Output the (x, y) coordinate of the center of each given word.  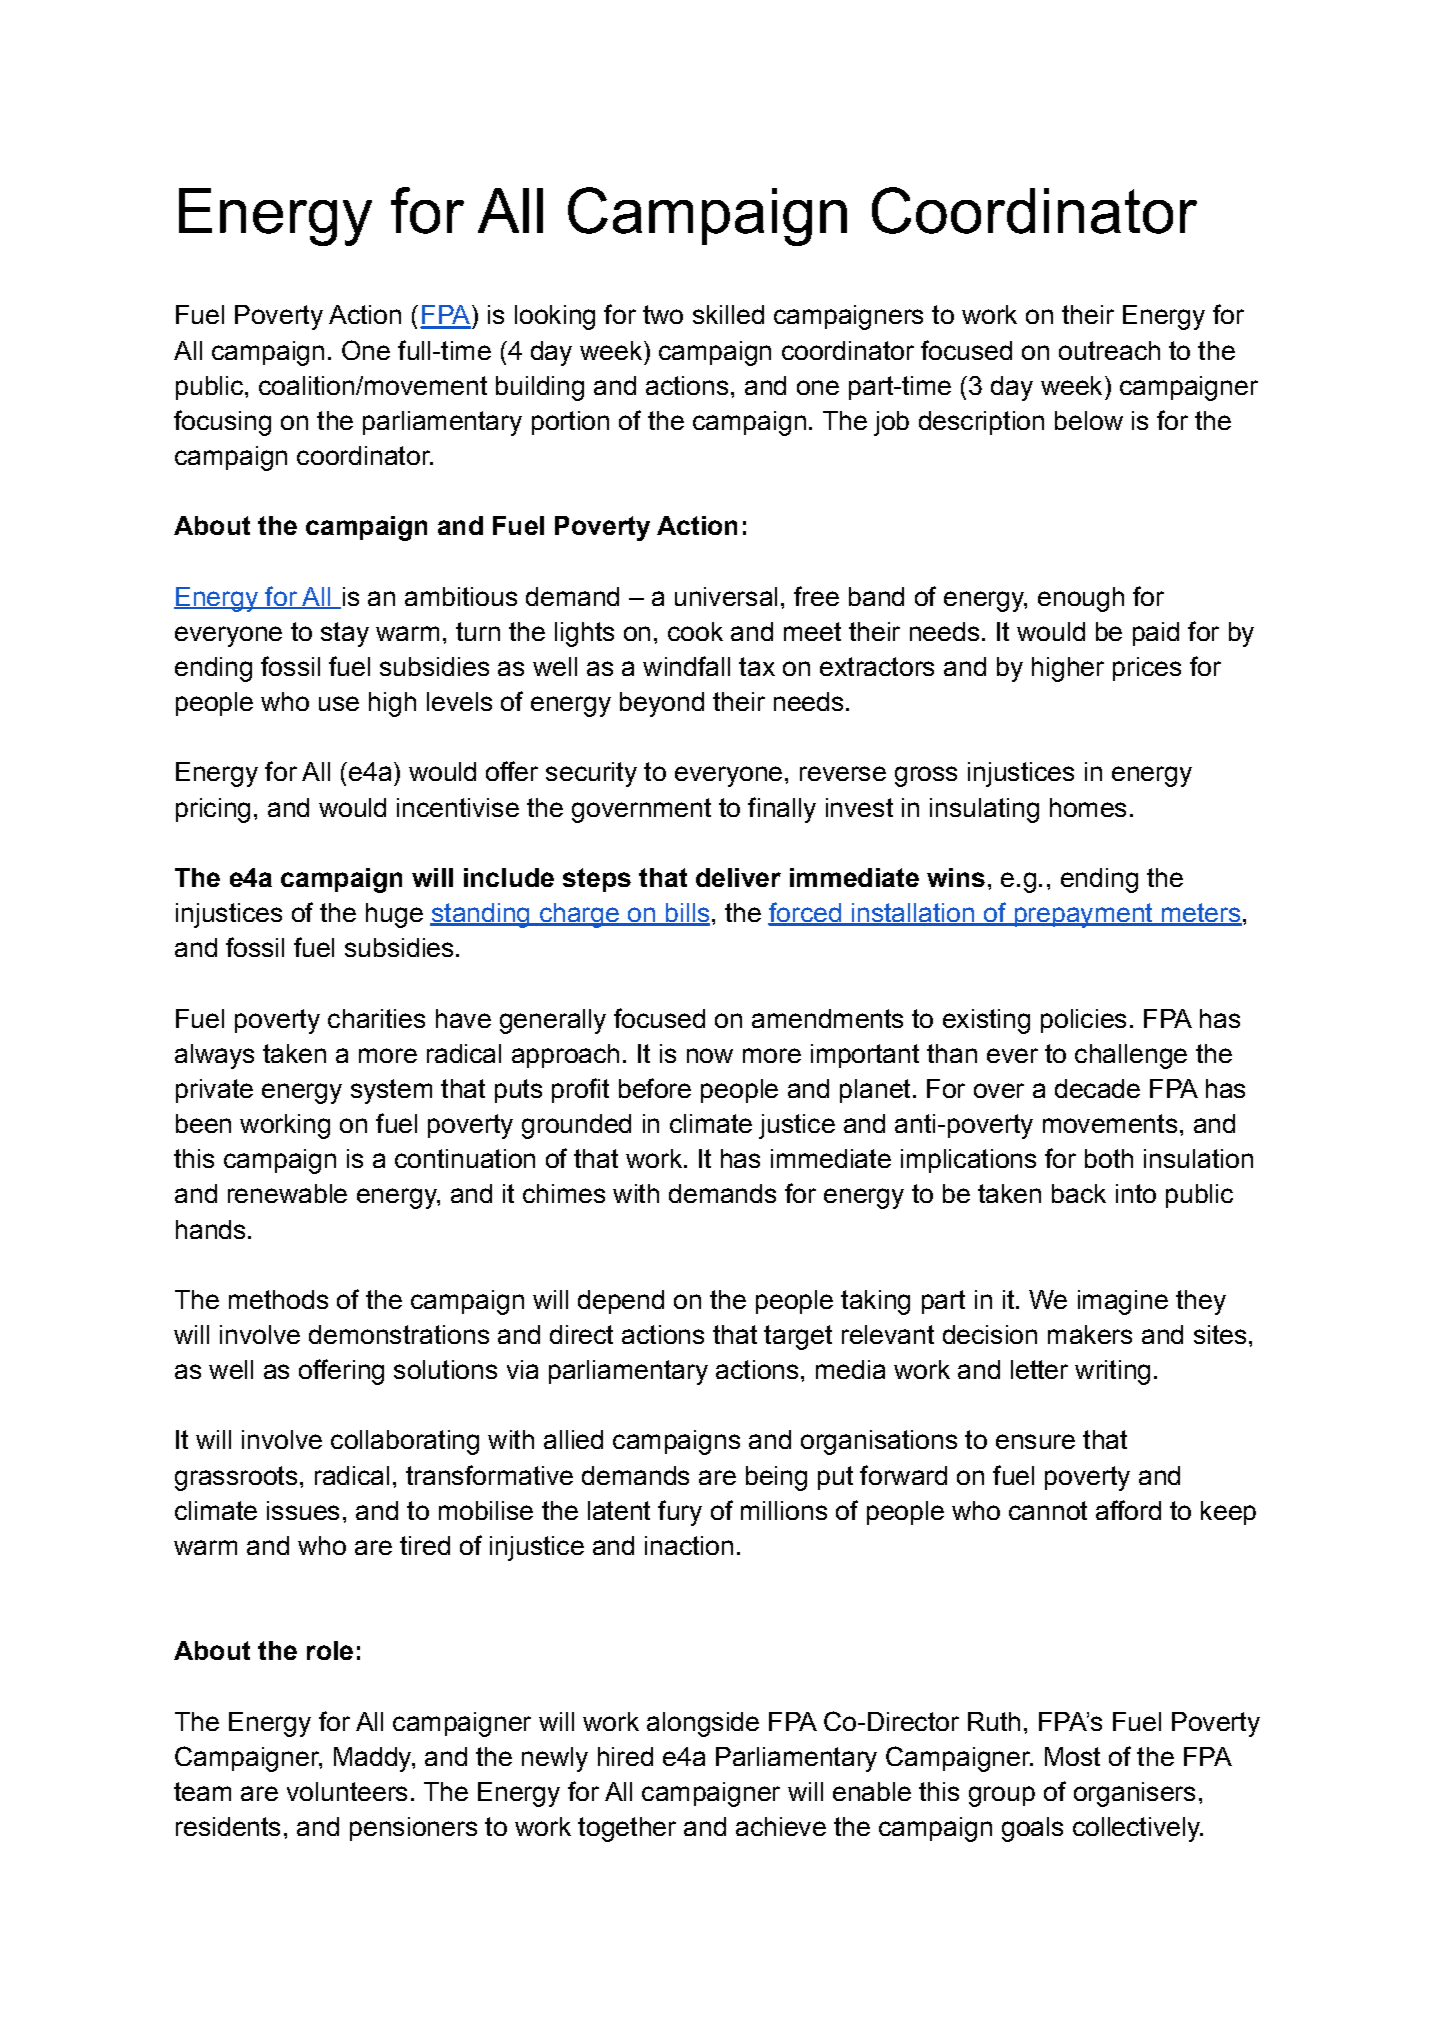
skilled (728, 314)
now (710, 1055)
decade (1097, 1088)
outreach (1109, 350)
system (391, 1091)
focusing (222, 423)
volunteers (347, 1791)
